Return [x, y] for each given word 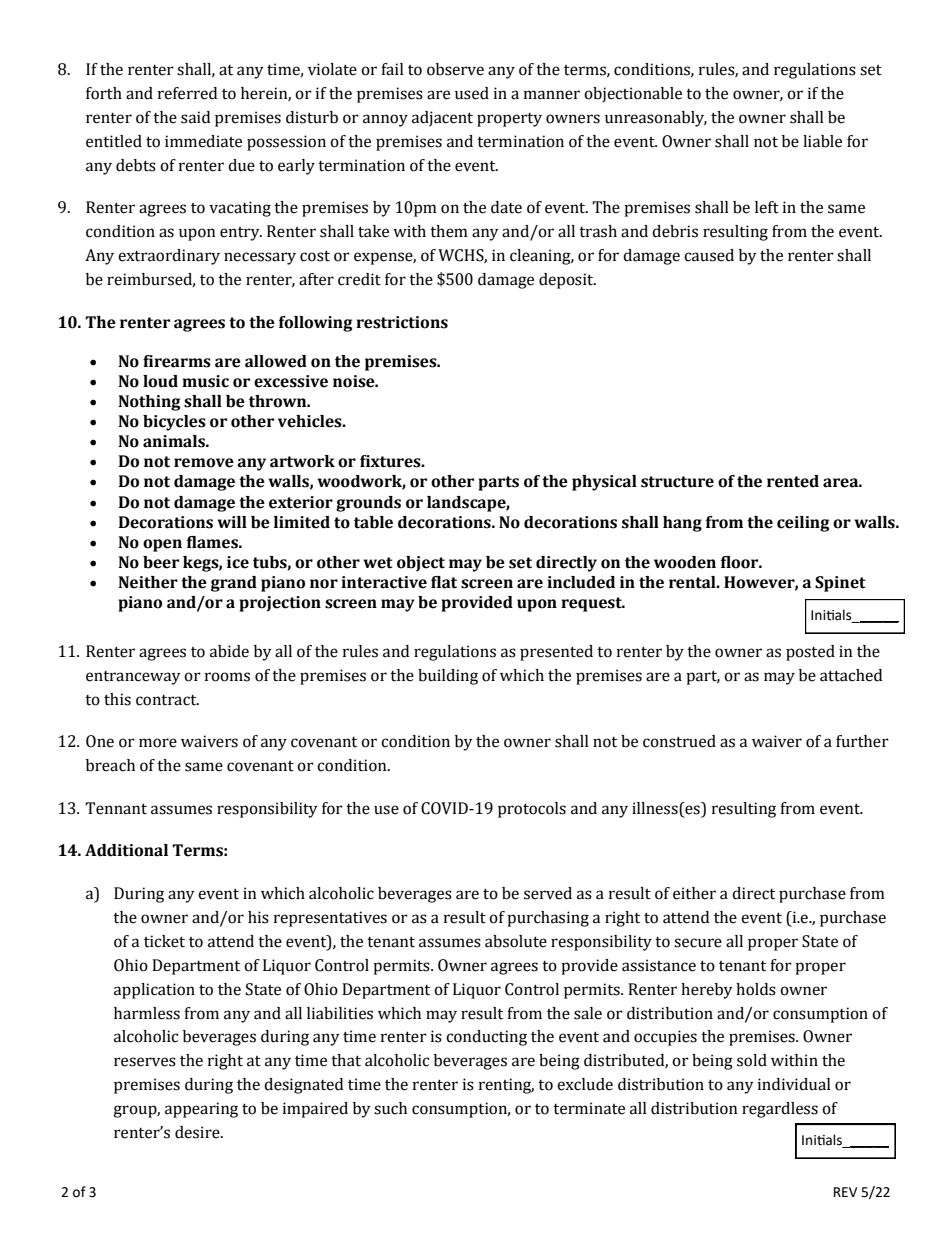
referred [187, 93]
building [448, 677]
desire [198, 1132]
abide [229, 651]
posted [810, 653]
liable [822, 141]
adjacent [442, 119]
